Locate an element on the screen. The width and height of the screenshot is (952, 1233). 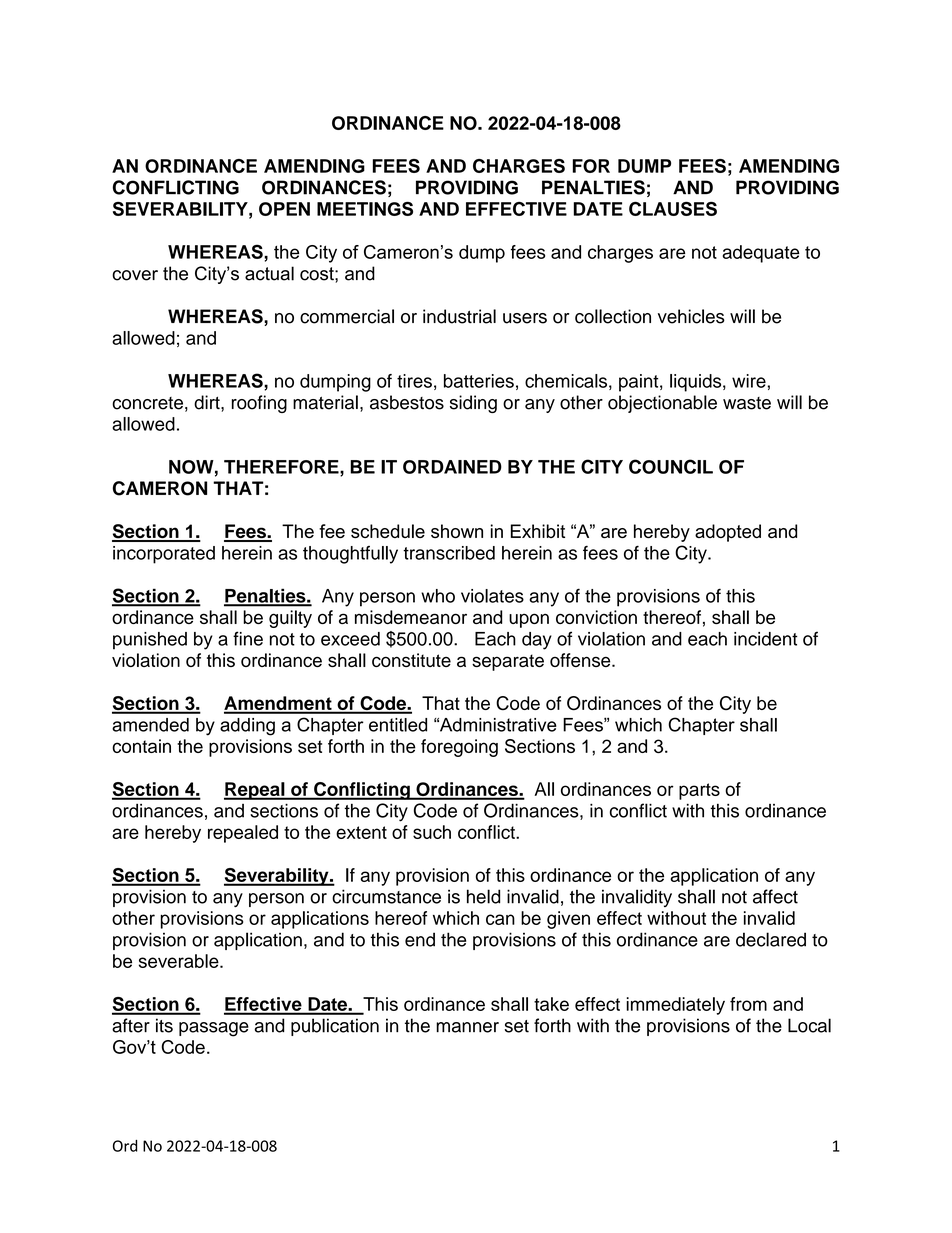
COUNCIL is located at coordinates (671, 466).
